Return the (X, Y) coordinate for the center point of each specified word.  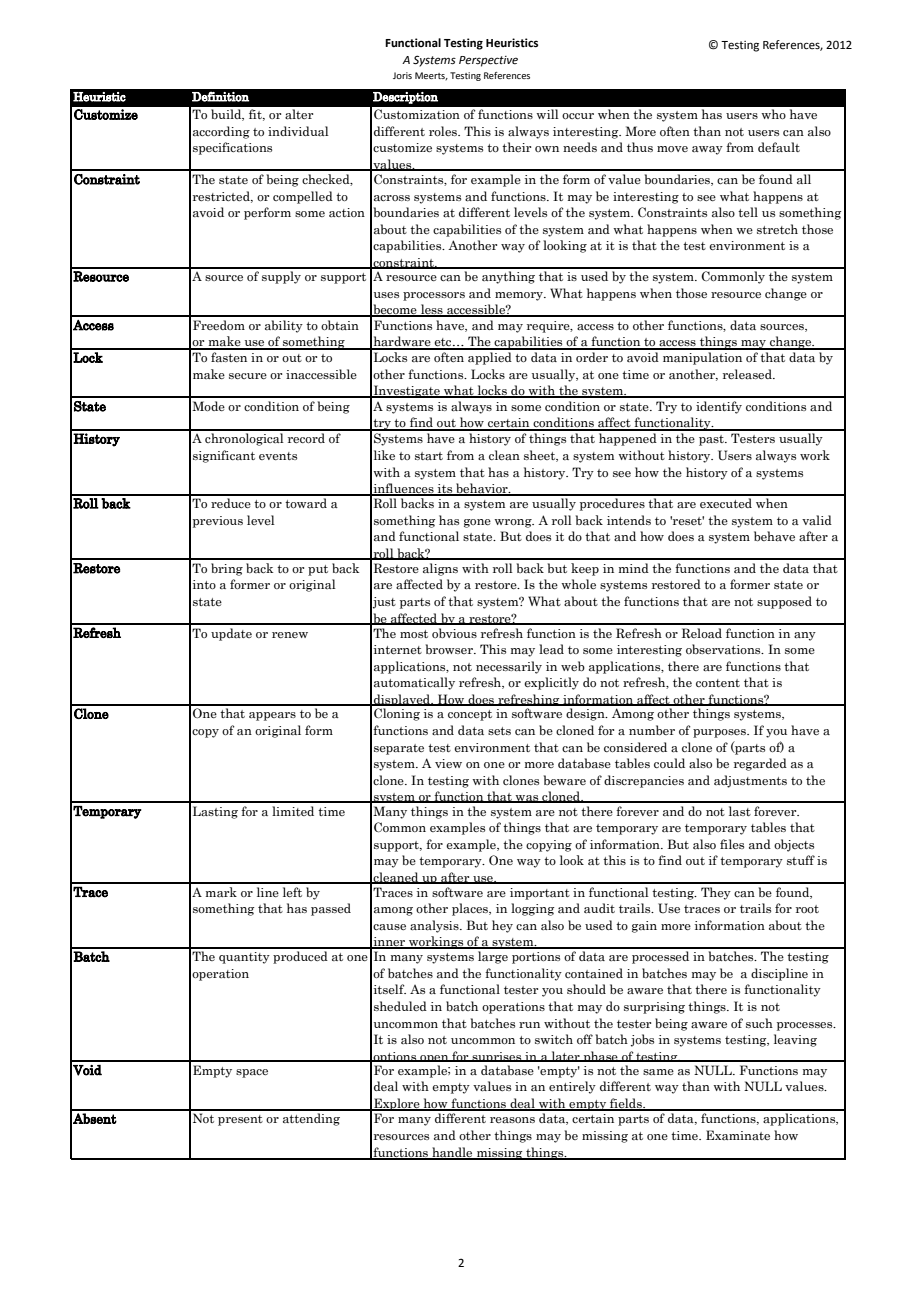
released (748, 374)
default (779, 147)
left (292, 892)
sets (499, 731)
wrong (514, 523)
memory (520, 296)
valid (817, 520)
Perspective (488, 61)
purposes (720, 733)
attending (311, 1119)
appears (272, 716)
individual (298, 131)
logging (532, 909)
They (716, 893)
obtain (340, 325)
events (278, 456)
